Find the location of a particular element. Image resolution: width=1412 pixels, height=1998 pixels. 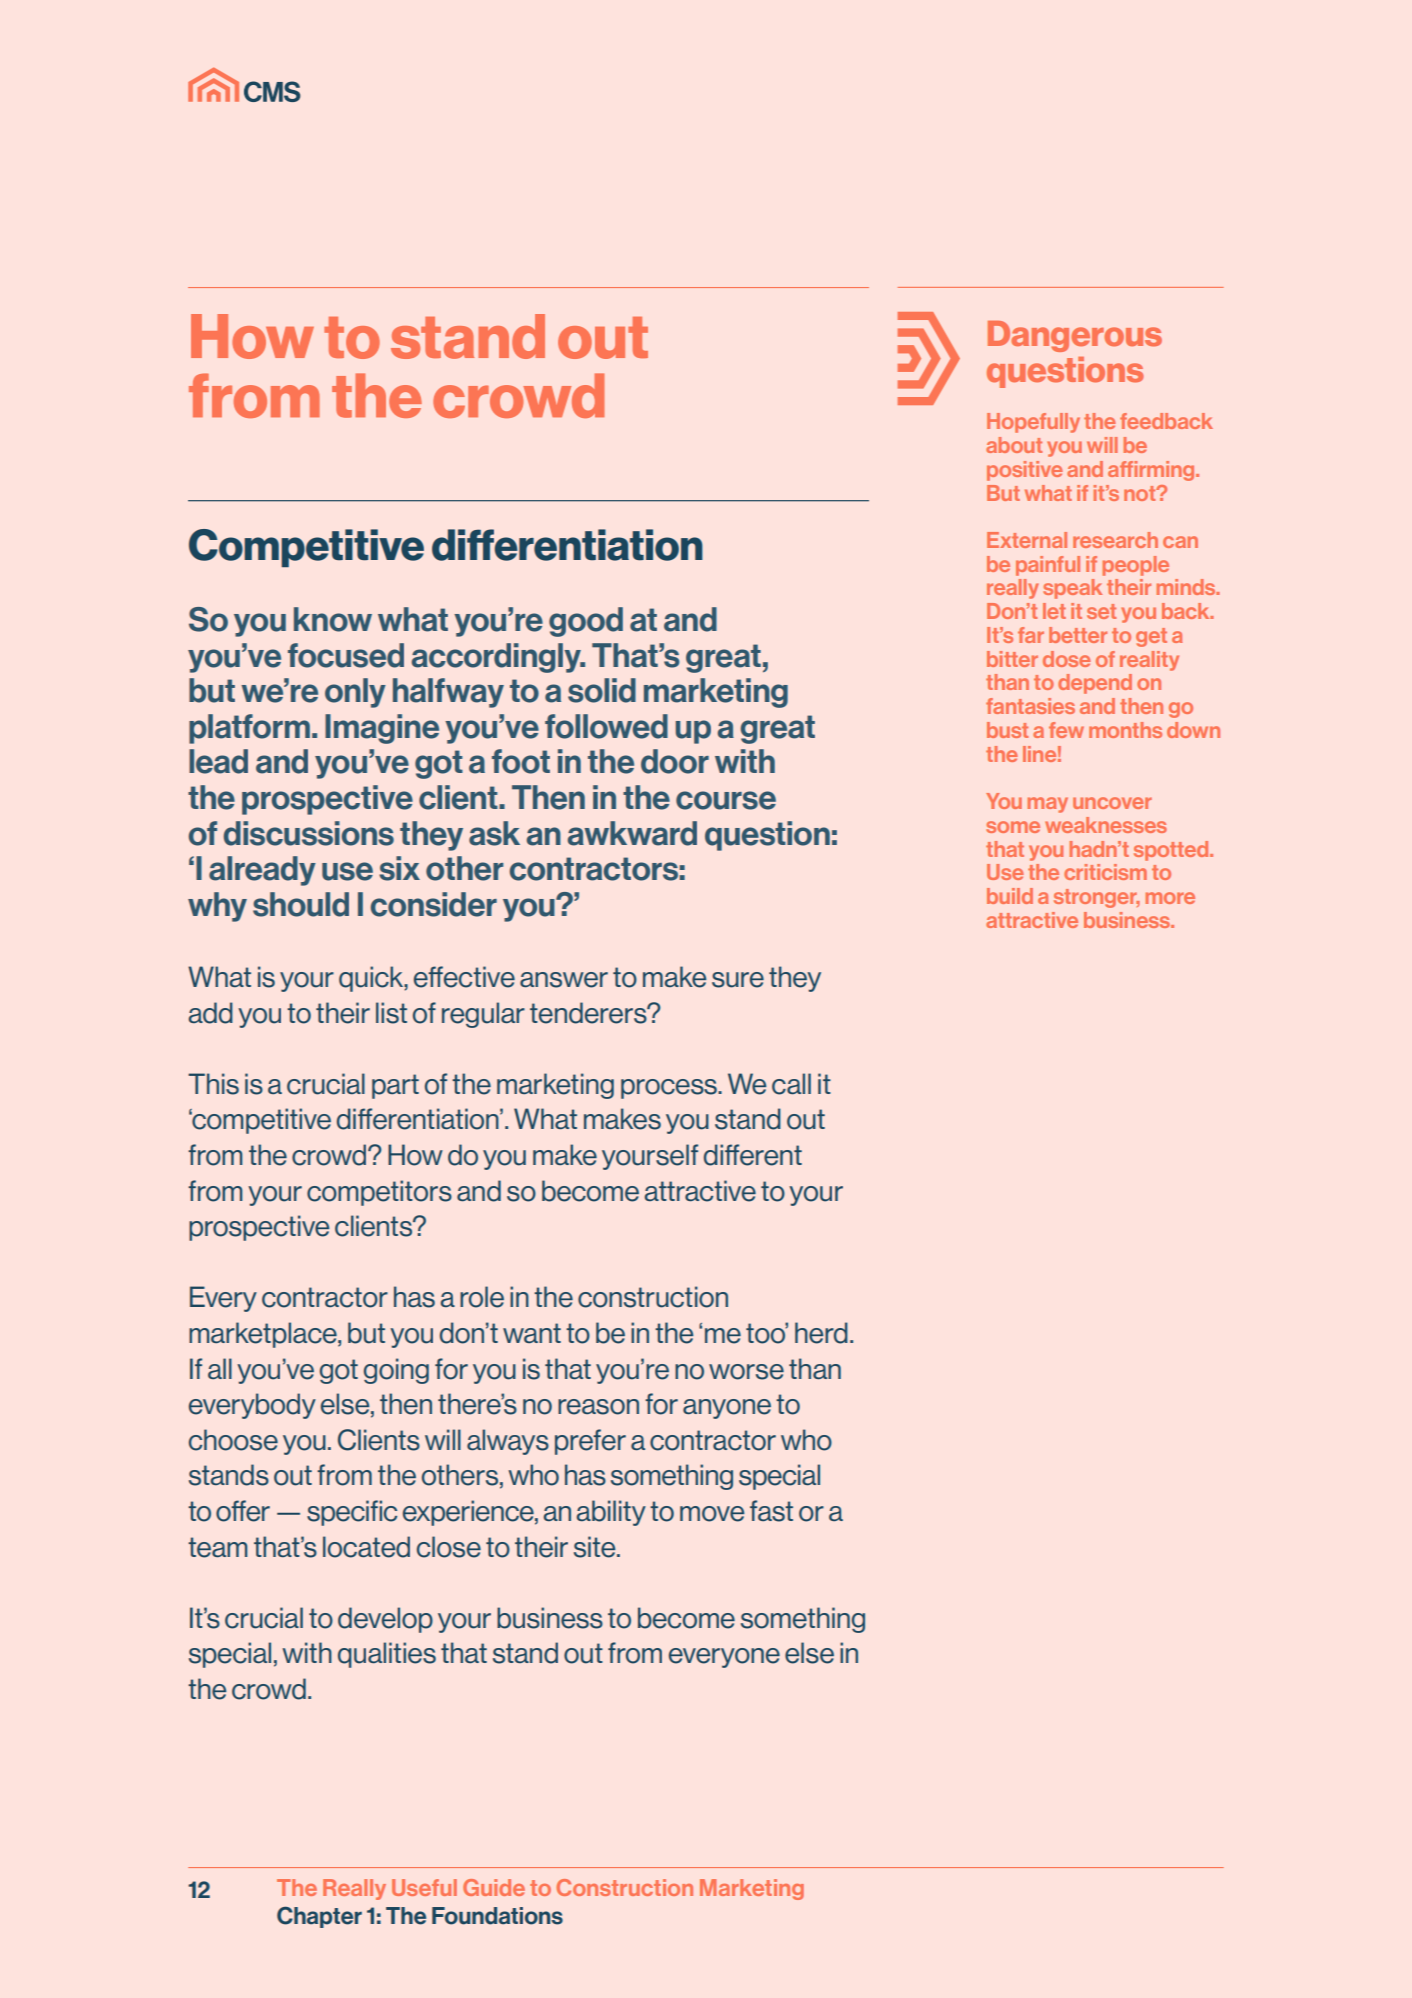

Chapter is located at coordinates (319, 1917).
